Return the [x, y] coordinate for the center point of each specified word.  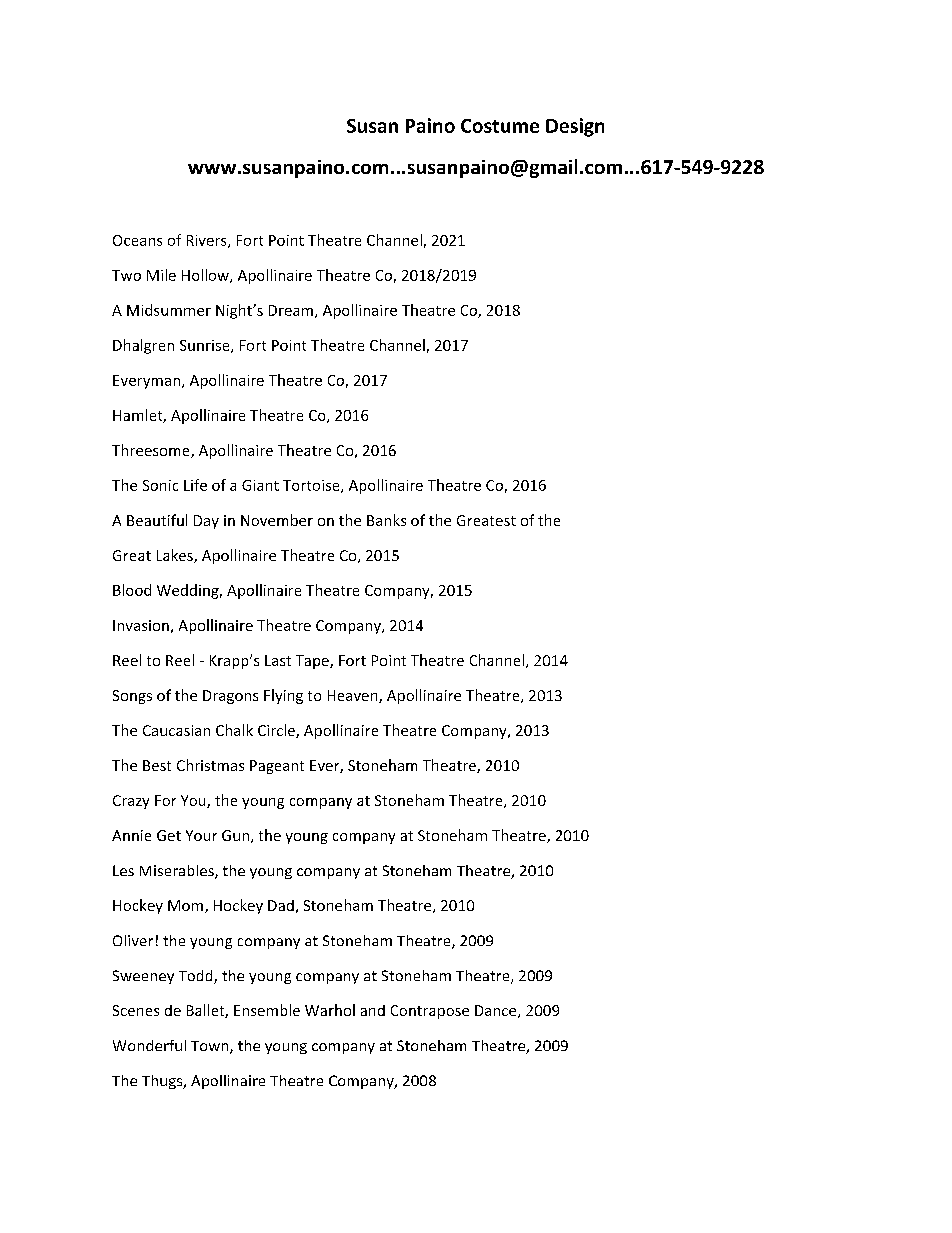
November [277, 520]
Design [575, 127]
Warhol [330, 1010]
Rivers [208, 241]
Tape [313, 662]
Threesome [152, 451]
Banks [386, 520]
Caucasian [176, 730]
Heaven [354, 696]
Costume [500, 126]
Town [211, 1047]
